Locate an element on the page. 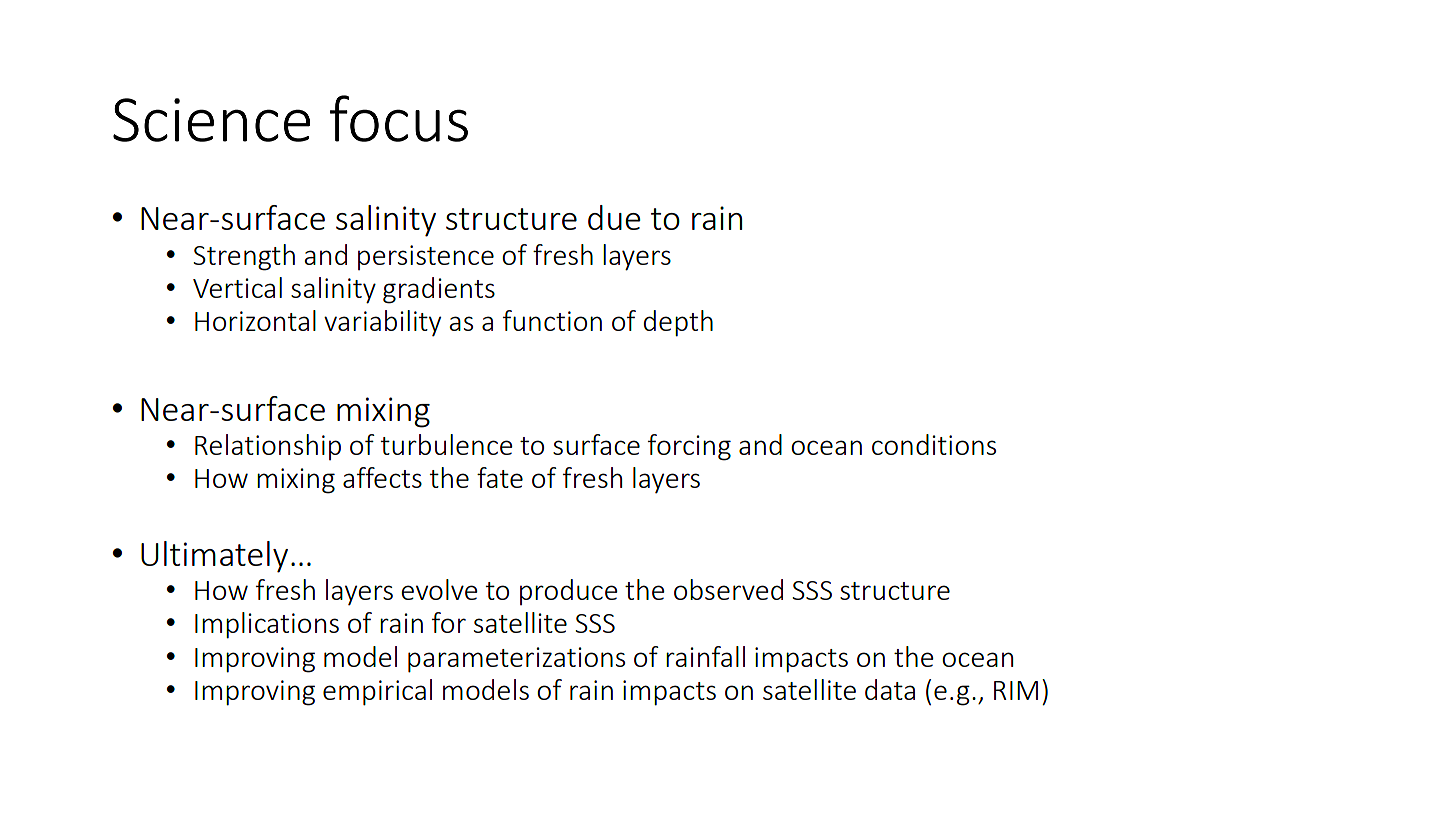 This page has width=1456, height=819. depth is located at coordinates (678, 323).
